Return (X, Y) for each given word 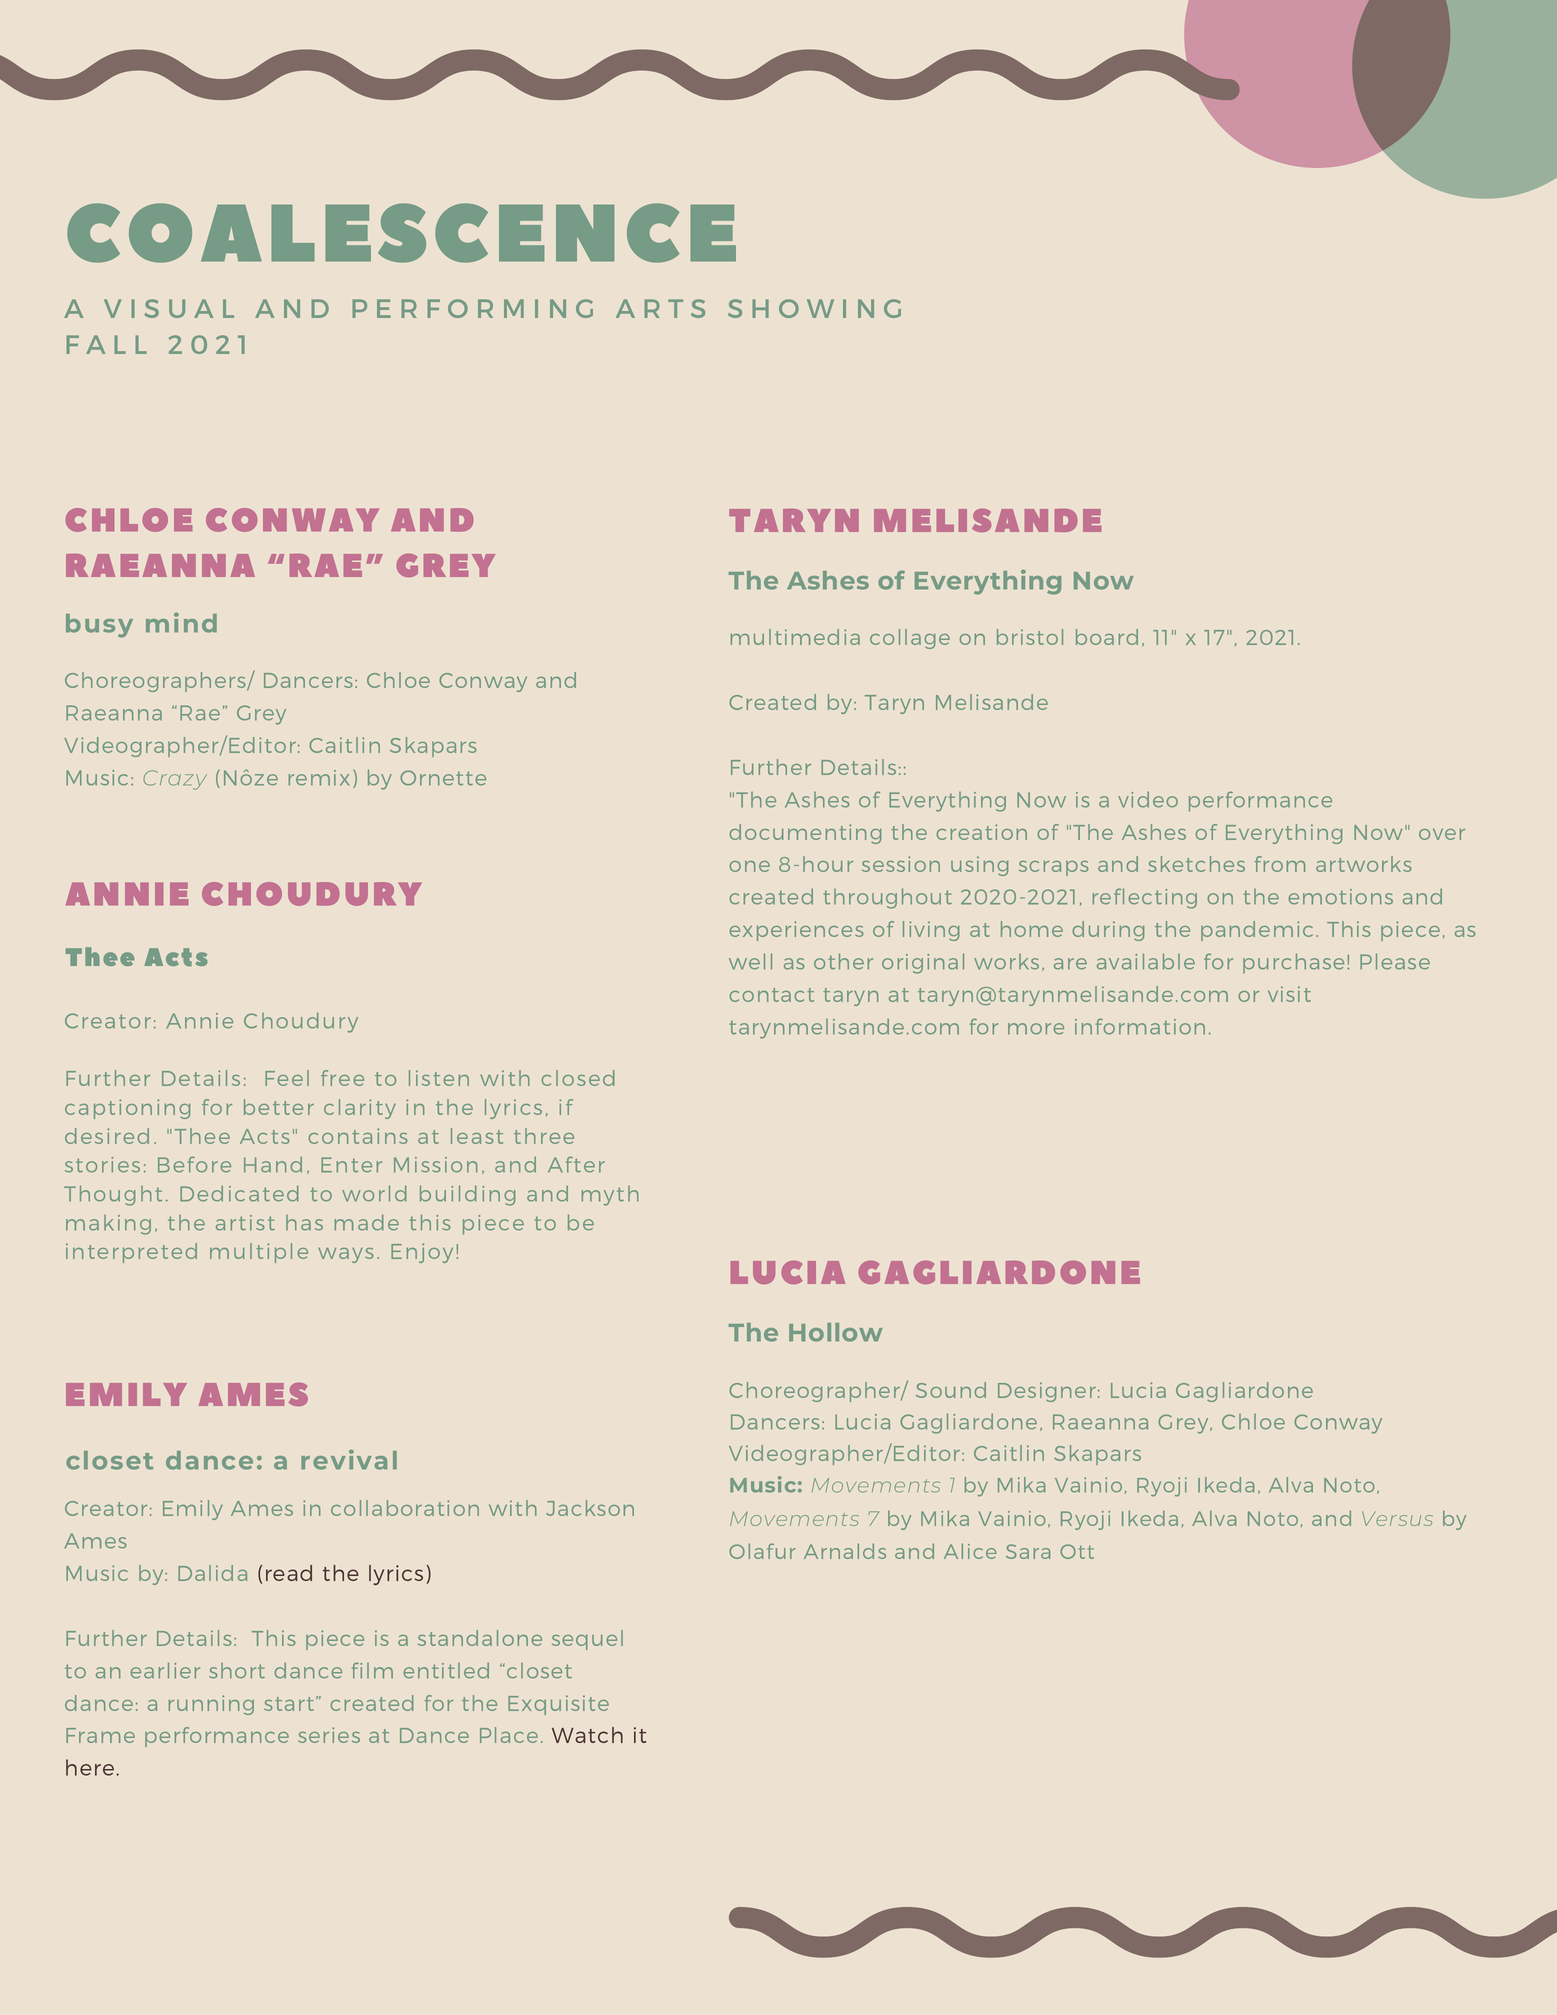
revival (349, 1460)
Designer (1047, 1392)
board (1107, 637)
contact (771, 995)
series (329, 1735)
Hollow (836, 1332)
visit (1289, 994)
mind (181, 623)
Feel (287, 1078)
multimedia (795, 637)
